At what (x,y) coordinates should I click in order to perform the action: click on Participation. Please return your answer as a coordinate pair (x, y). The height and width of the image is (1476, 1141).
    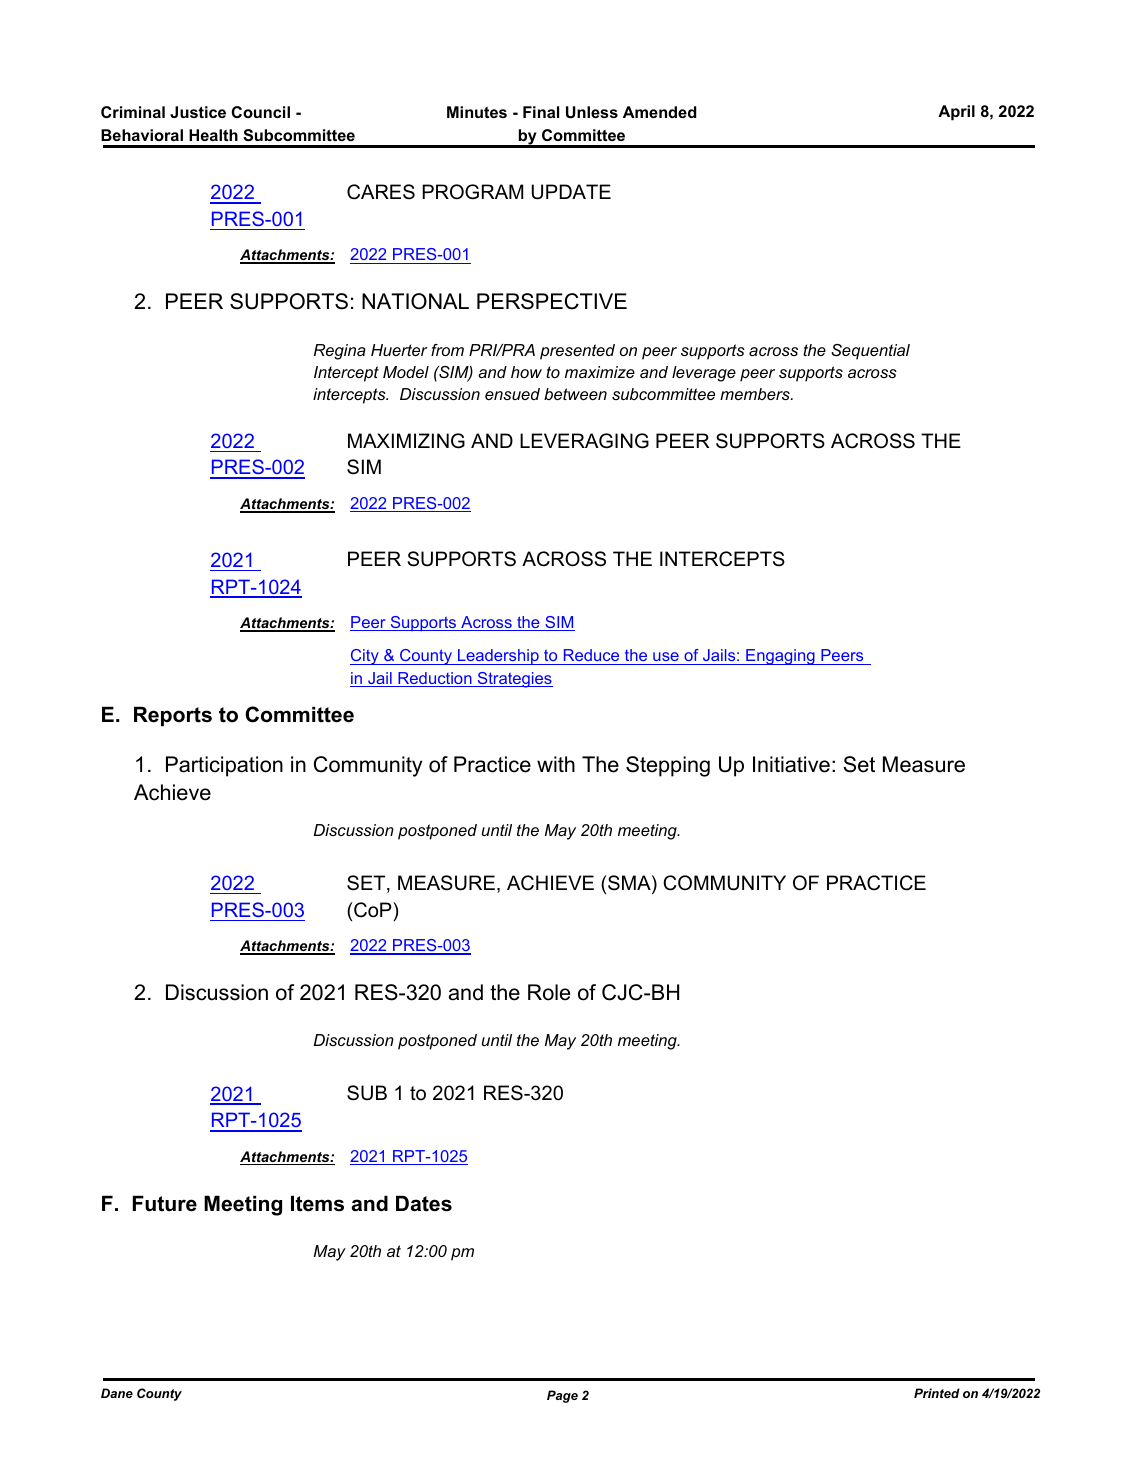
    Looking at the image, I should click on (224, 766).
